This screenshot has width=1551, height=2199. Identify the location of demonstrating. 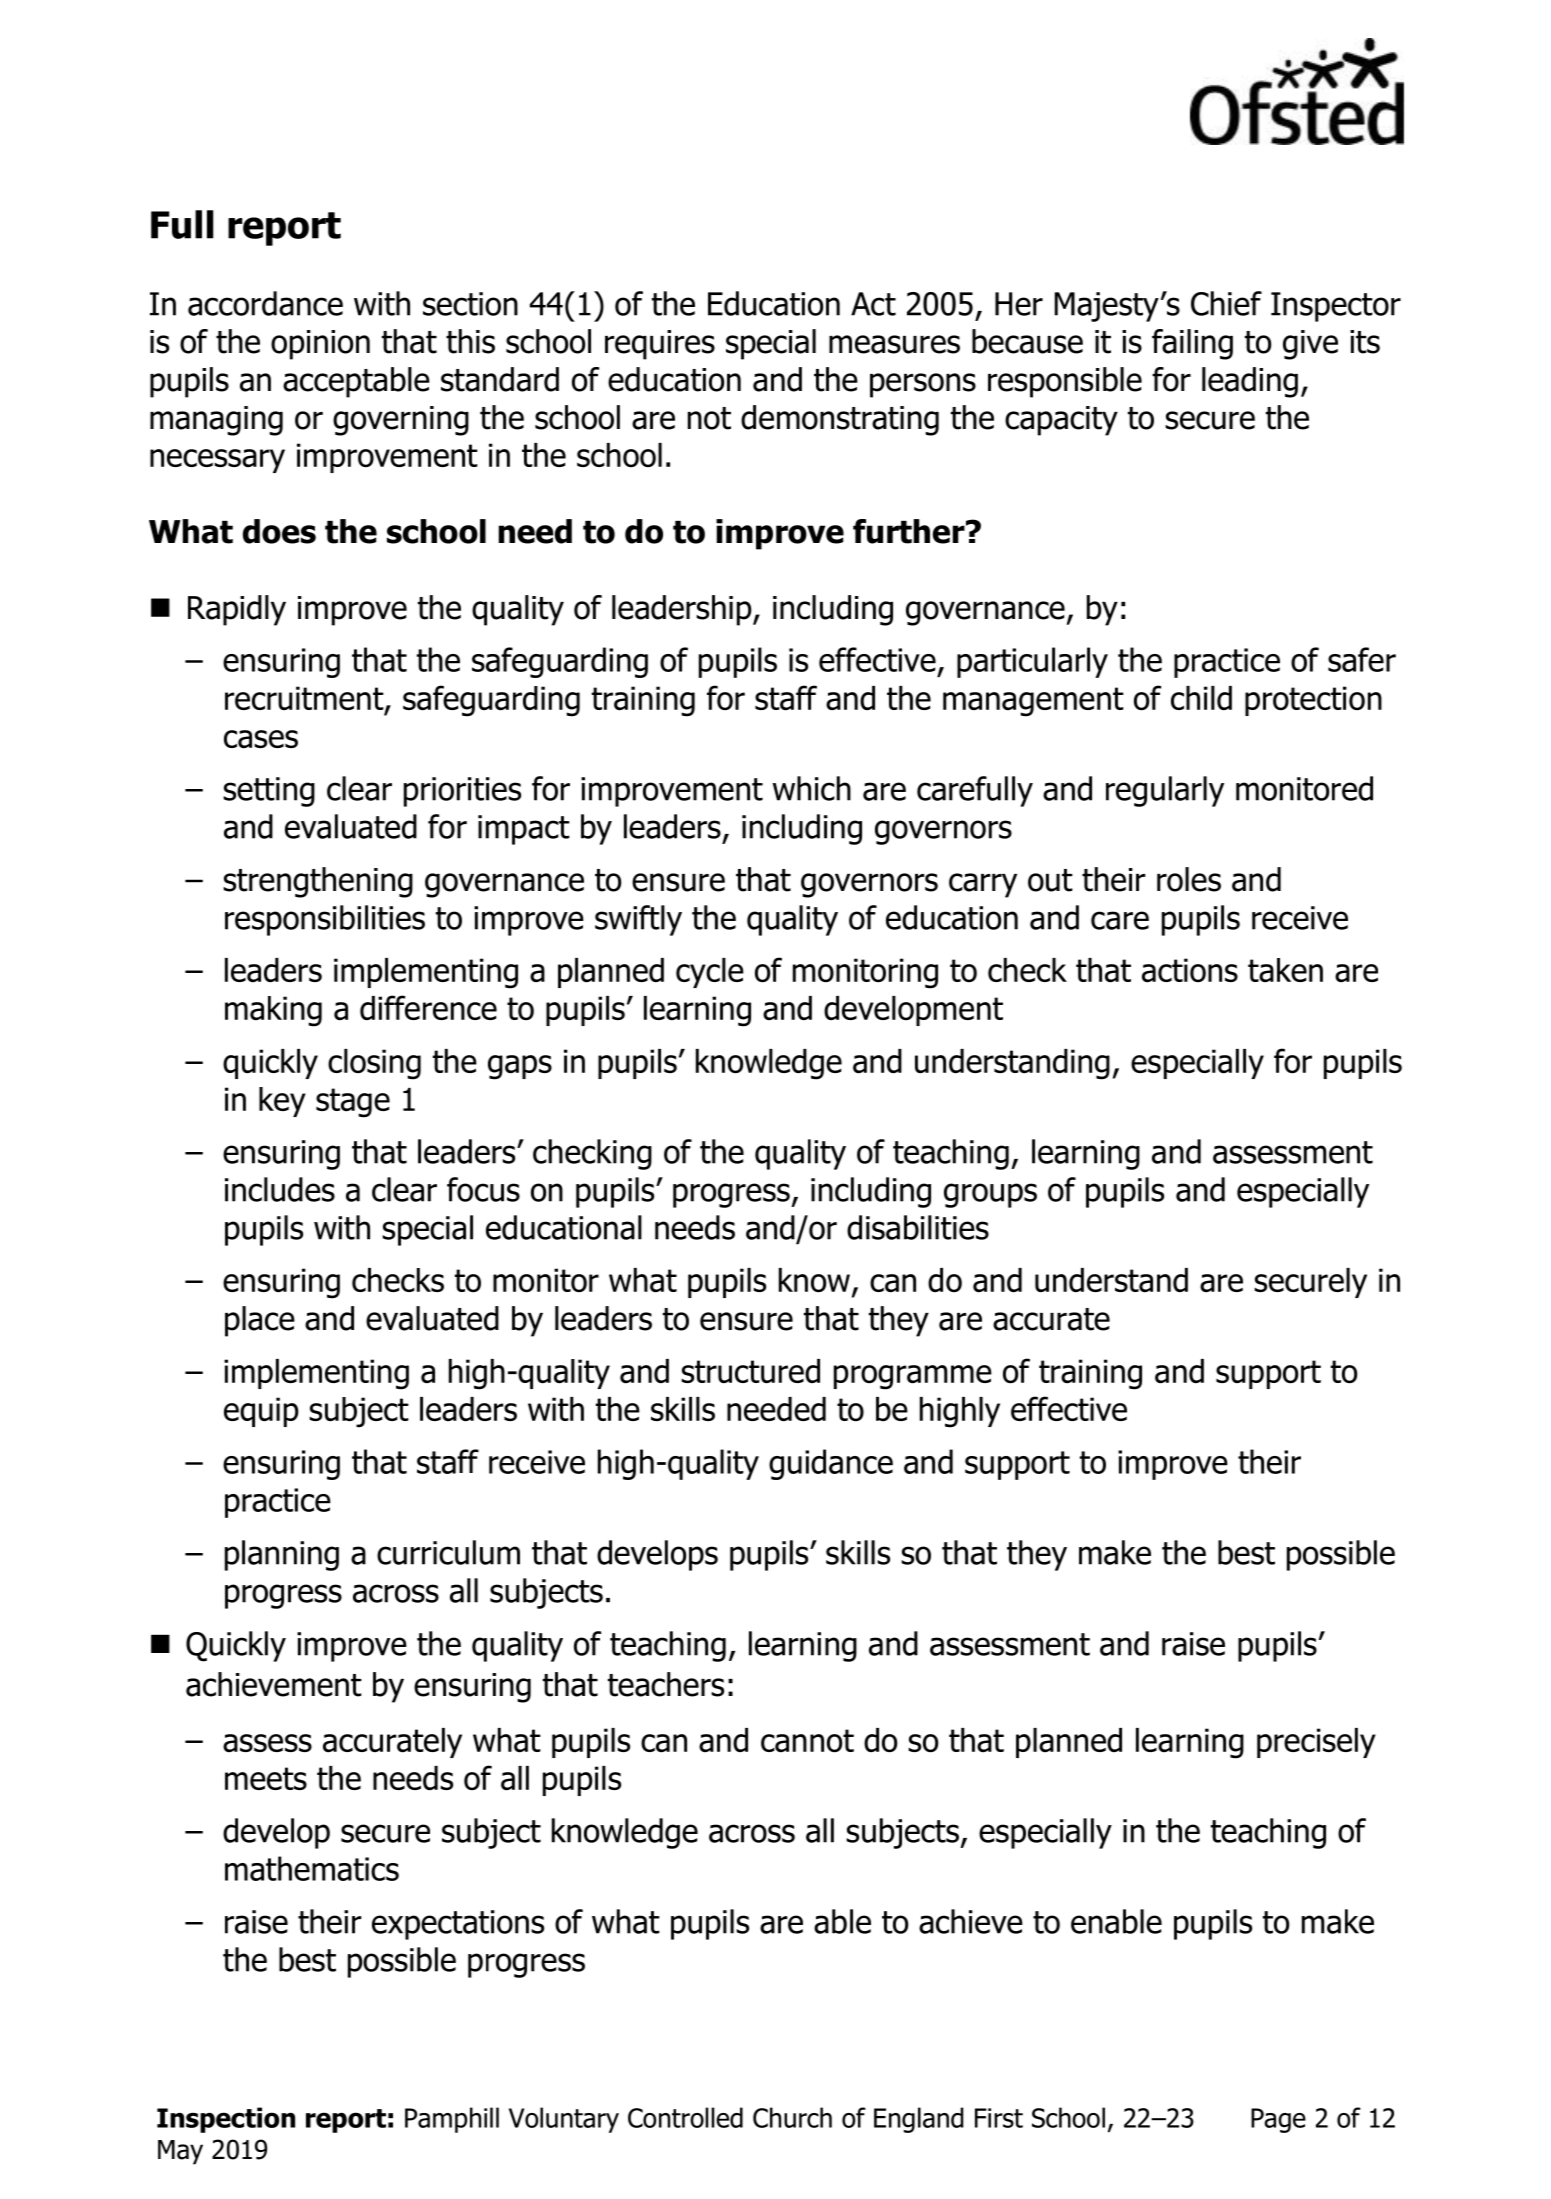
(840, 420).
